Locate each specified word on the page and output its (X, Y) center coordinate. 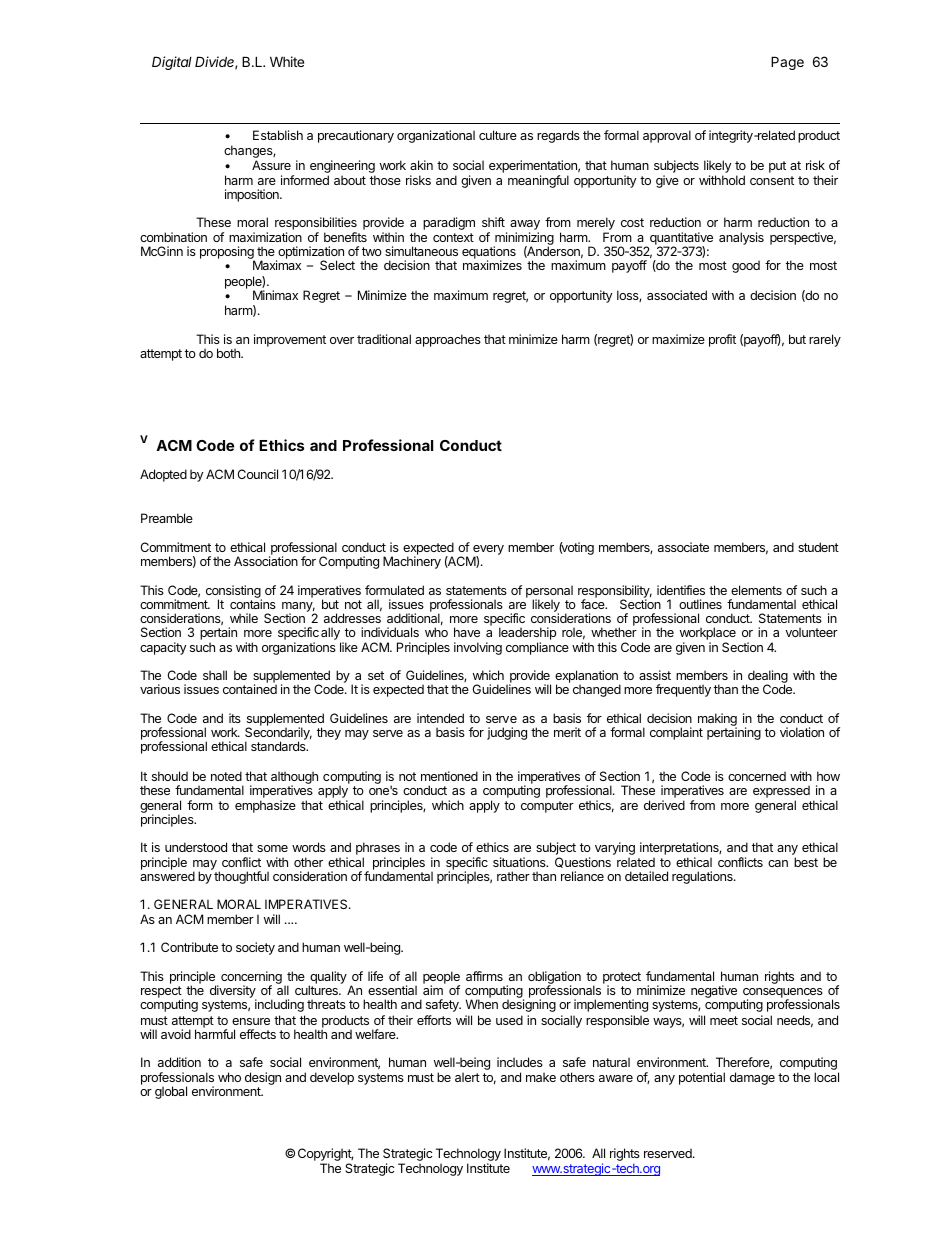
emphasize (265, 806)
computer (547, 807)
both (229, 353)
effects (258, 1034)
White (287, 61)
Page (787, 63)
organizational (436, 136)
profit (722, 340)
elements (756, 590)
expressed (781, 791)
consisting (233, 593)
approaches (448, 340)
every (488, 551)
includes (520, 1062)
